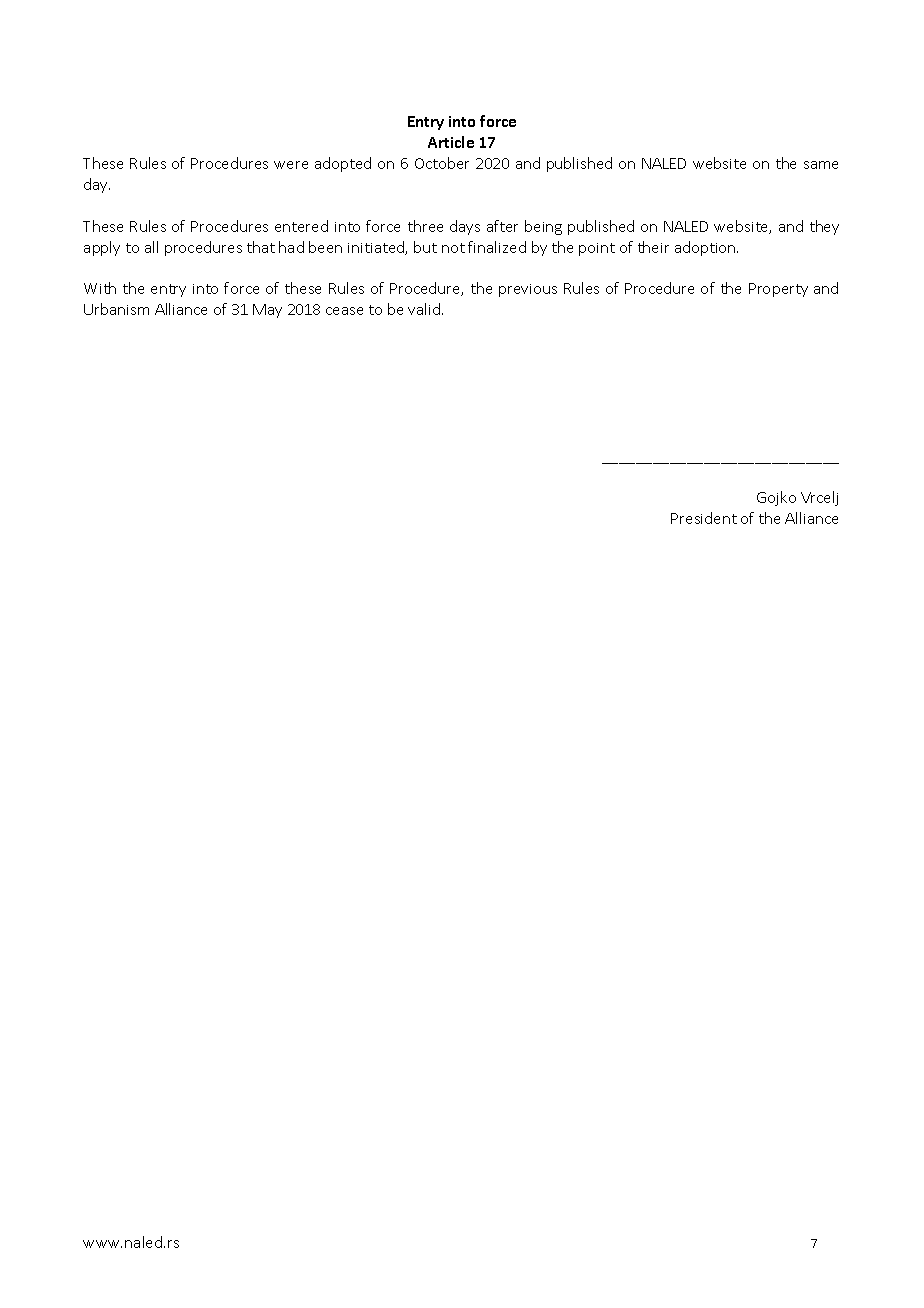 The width and height of the page is (924, 1308). What do you see at coordinates (442, 163) in the page?
I see `October` at bounding box center [442, 163].
